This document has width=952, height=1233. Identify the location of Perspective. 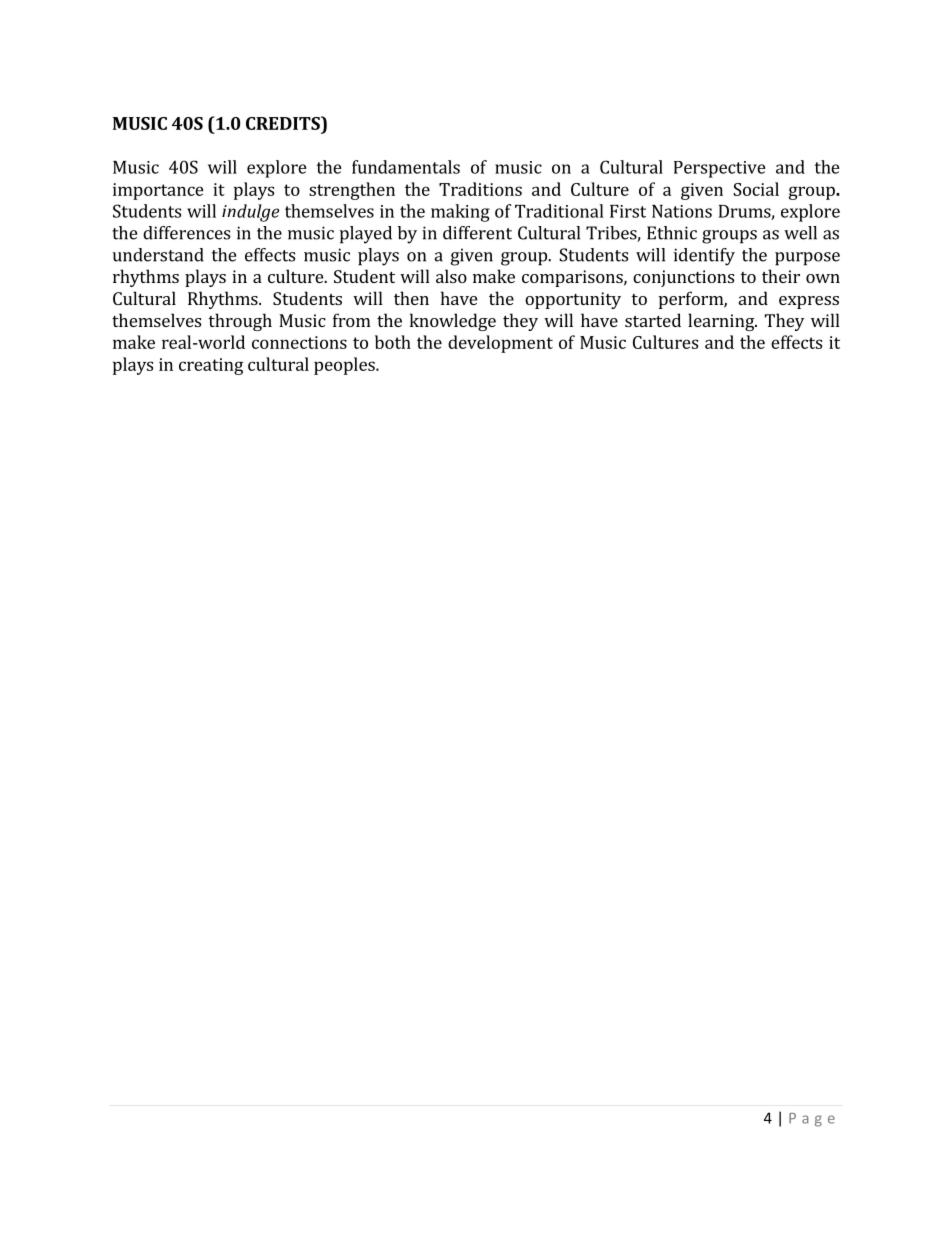
(720, 169).
